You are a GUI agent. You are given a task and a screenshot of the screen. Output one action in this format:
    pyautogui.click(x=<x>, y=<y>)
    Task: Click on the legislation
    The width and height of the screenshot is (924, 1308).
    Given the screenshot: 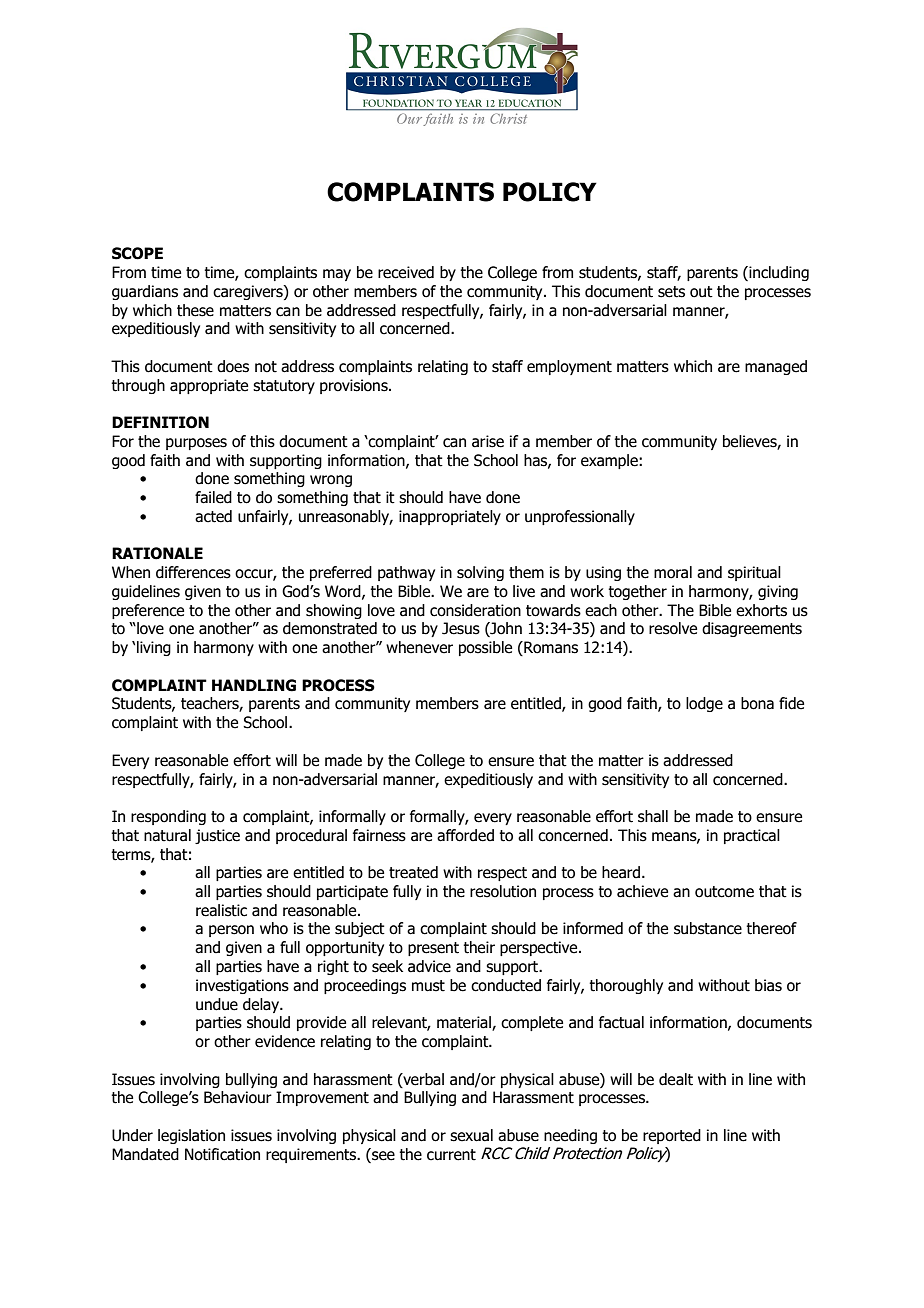 What is the action you would take?
    pyautogui.click(x=191, y=1136)
